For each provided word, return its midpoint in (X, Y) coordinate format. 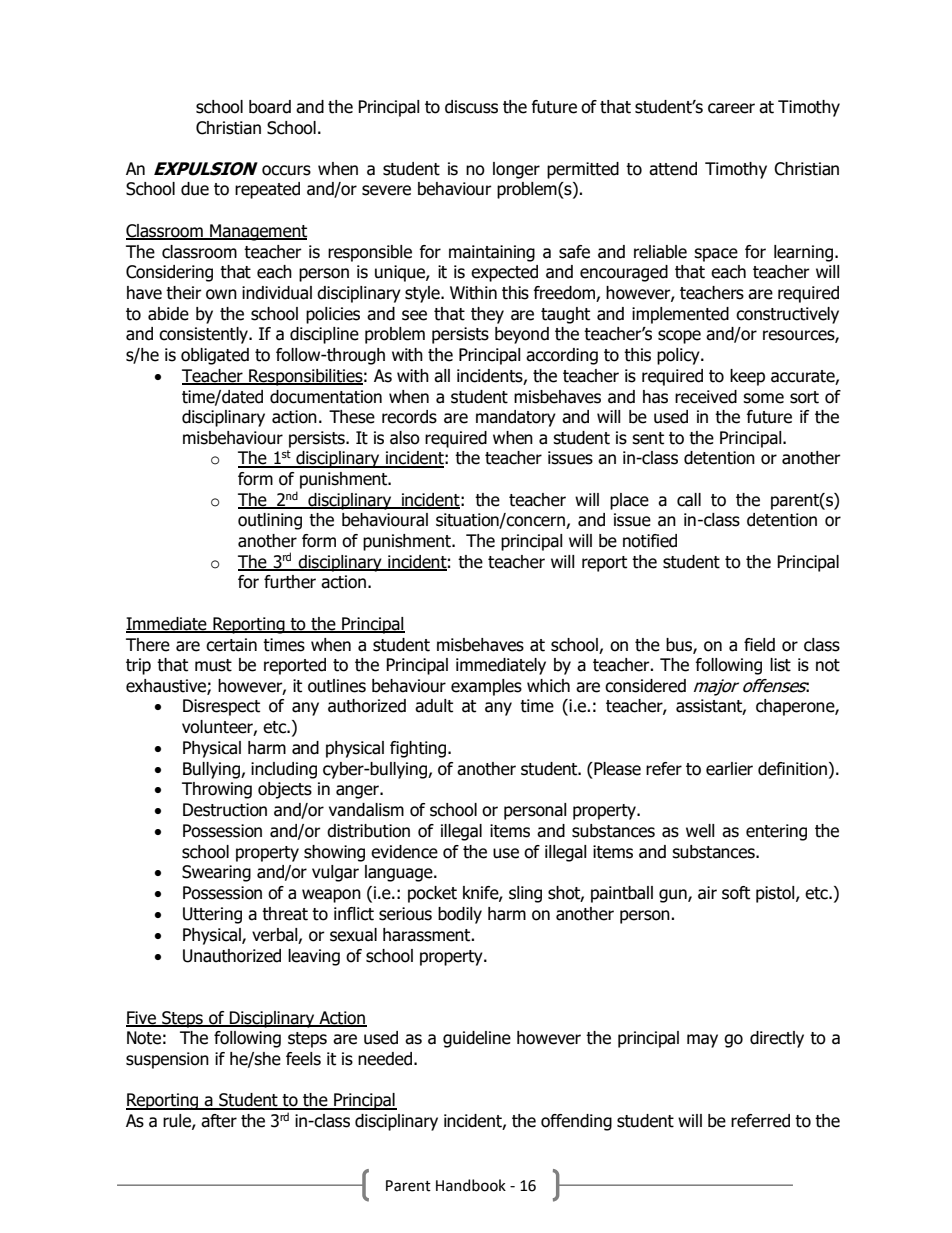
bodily (460, 915)
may (702, 1041)
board (270, 107)
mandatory (516, 418)
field (759, 645)
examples (486, 687)
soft (736, 893)
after (219, 1121)
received (706, 397)
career (731, 108)
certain (231, 645)
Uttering (212, 915)
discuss (471, 107)
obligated (215, 356)
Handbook (471, 1185)
